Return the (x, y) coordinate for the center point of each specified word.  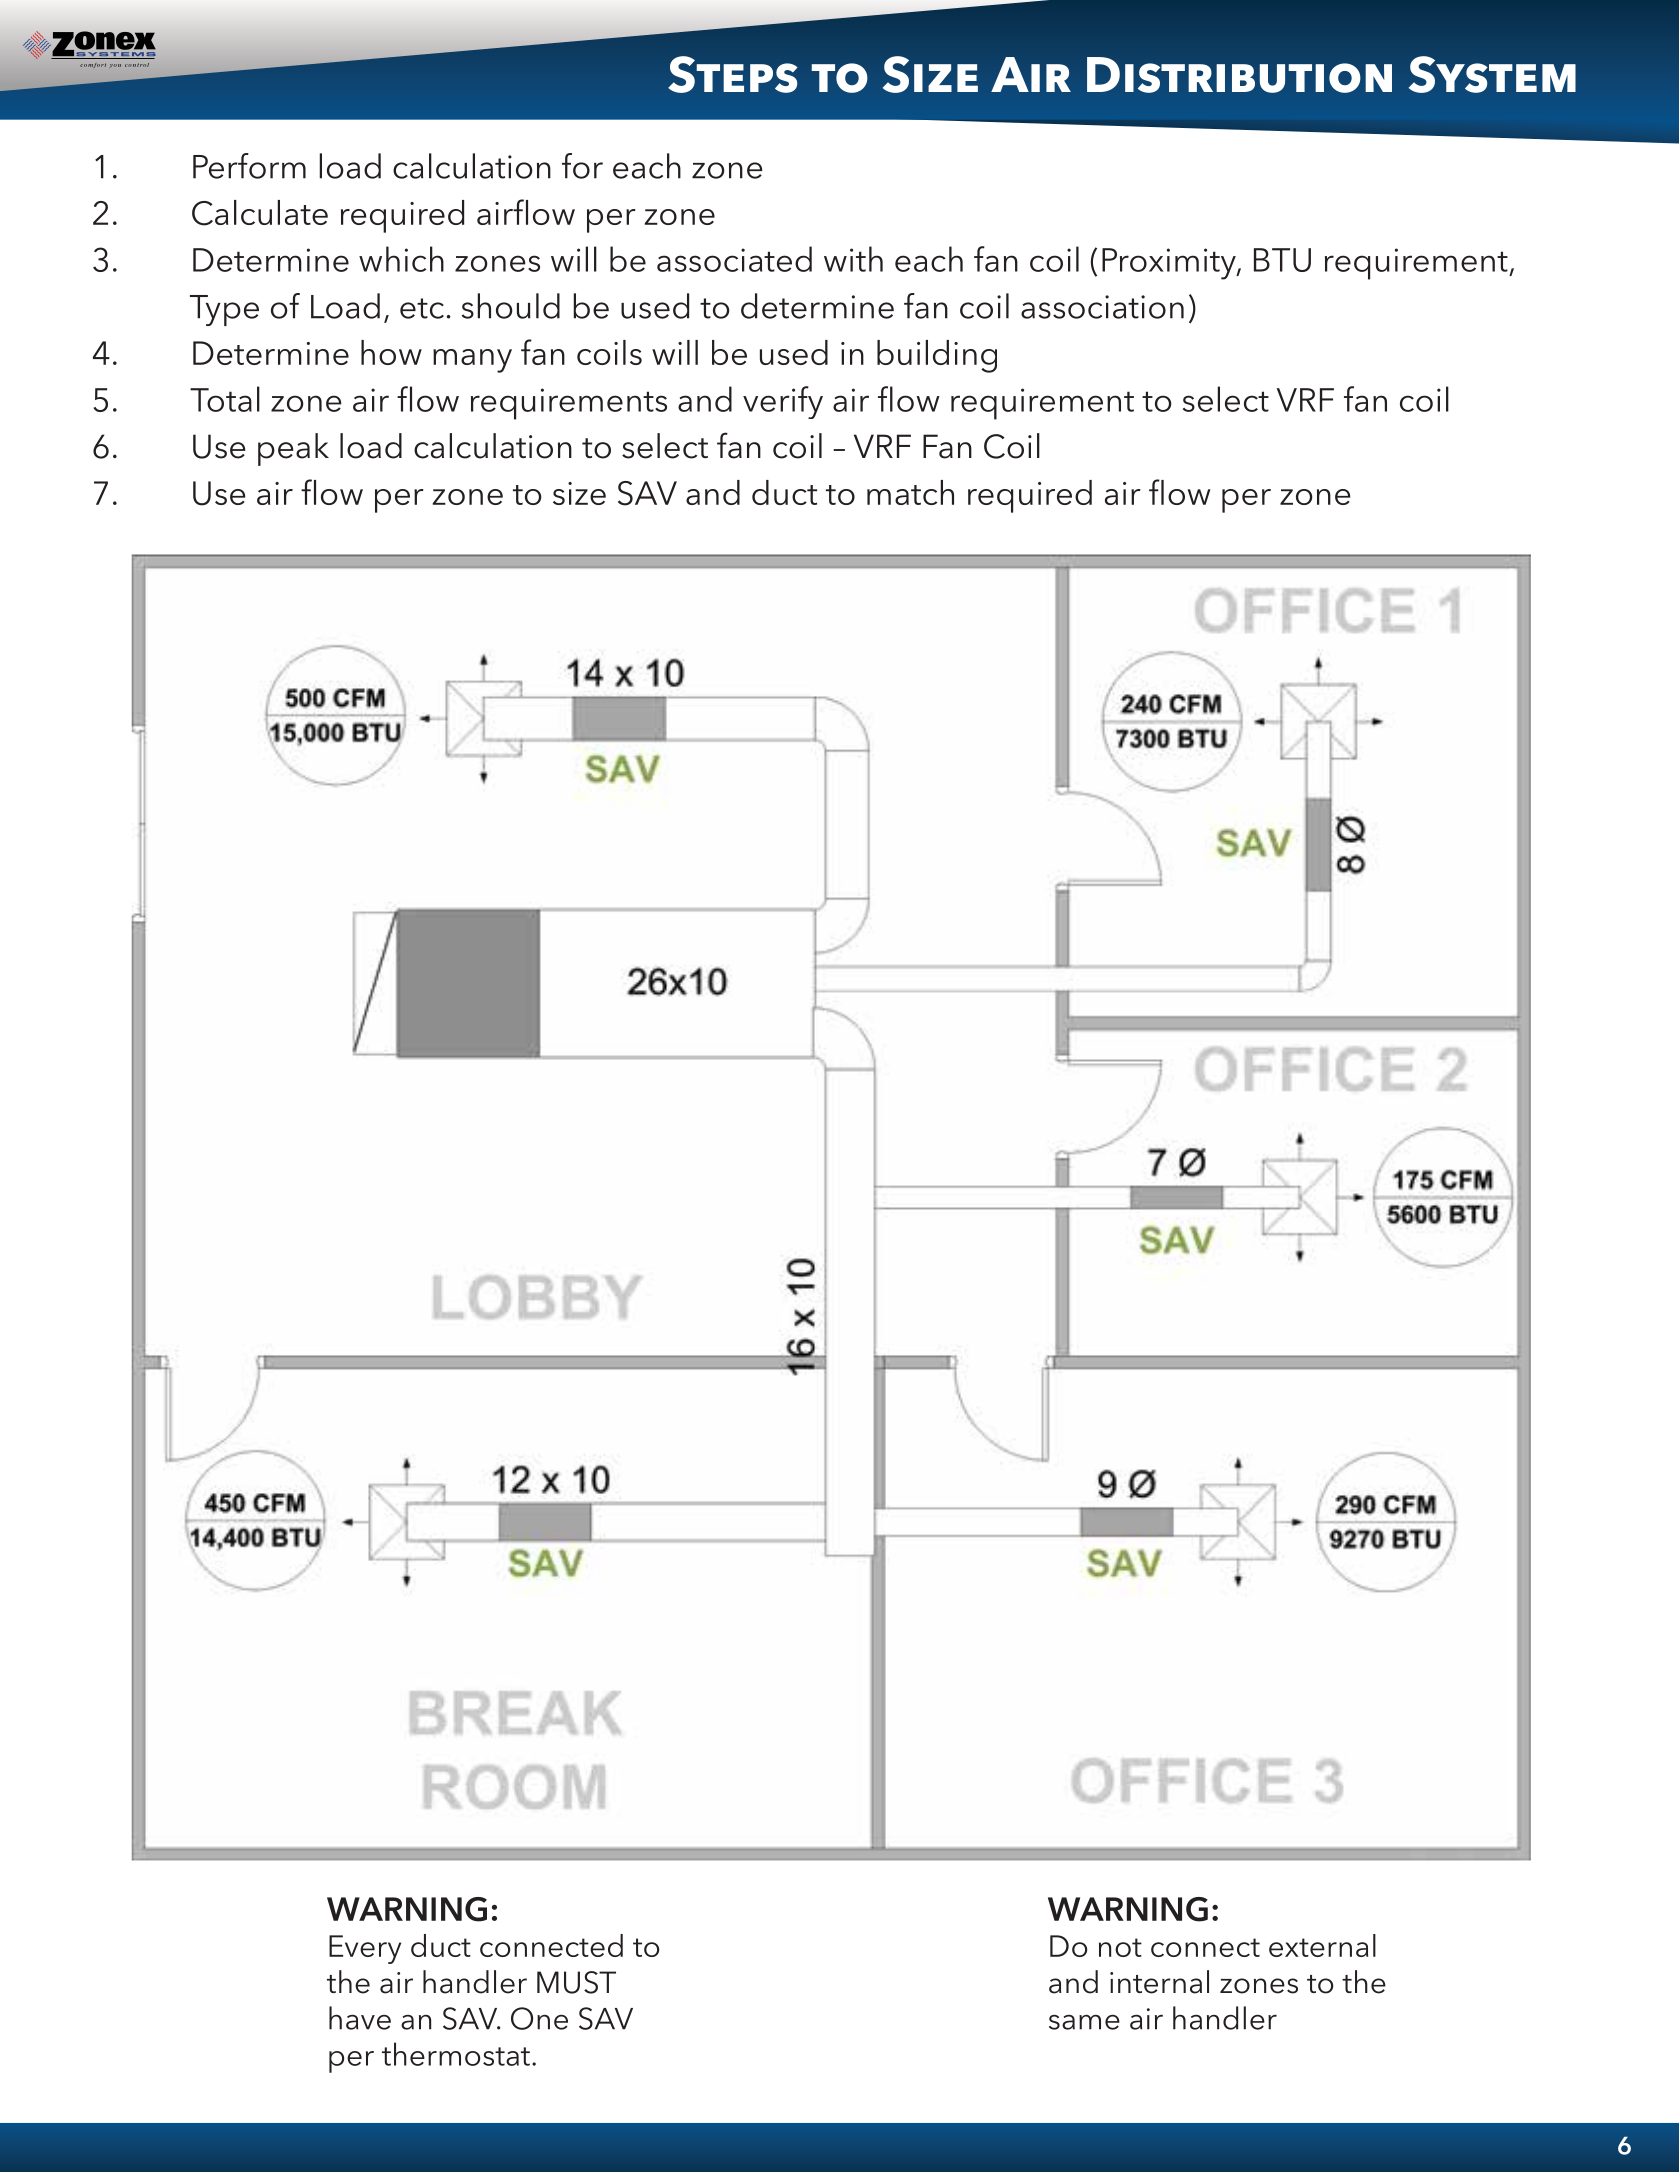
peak (293, 449)
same (1084, 2022)
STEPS (733, 74)
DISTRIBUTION (1239, 75)
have (360, 2018)
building (937, 356)
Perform (249, 166)
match (910, 492)
